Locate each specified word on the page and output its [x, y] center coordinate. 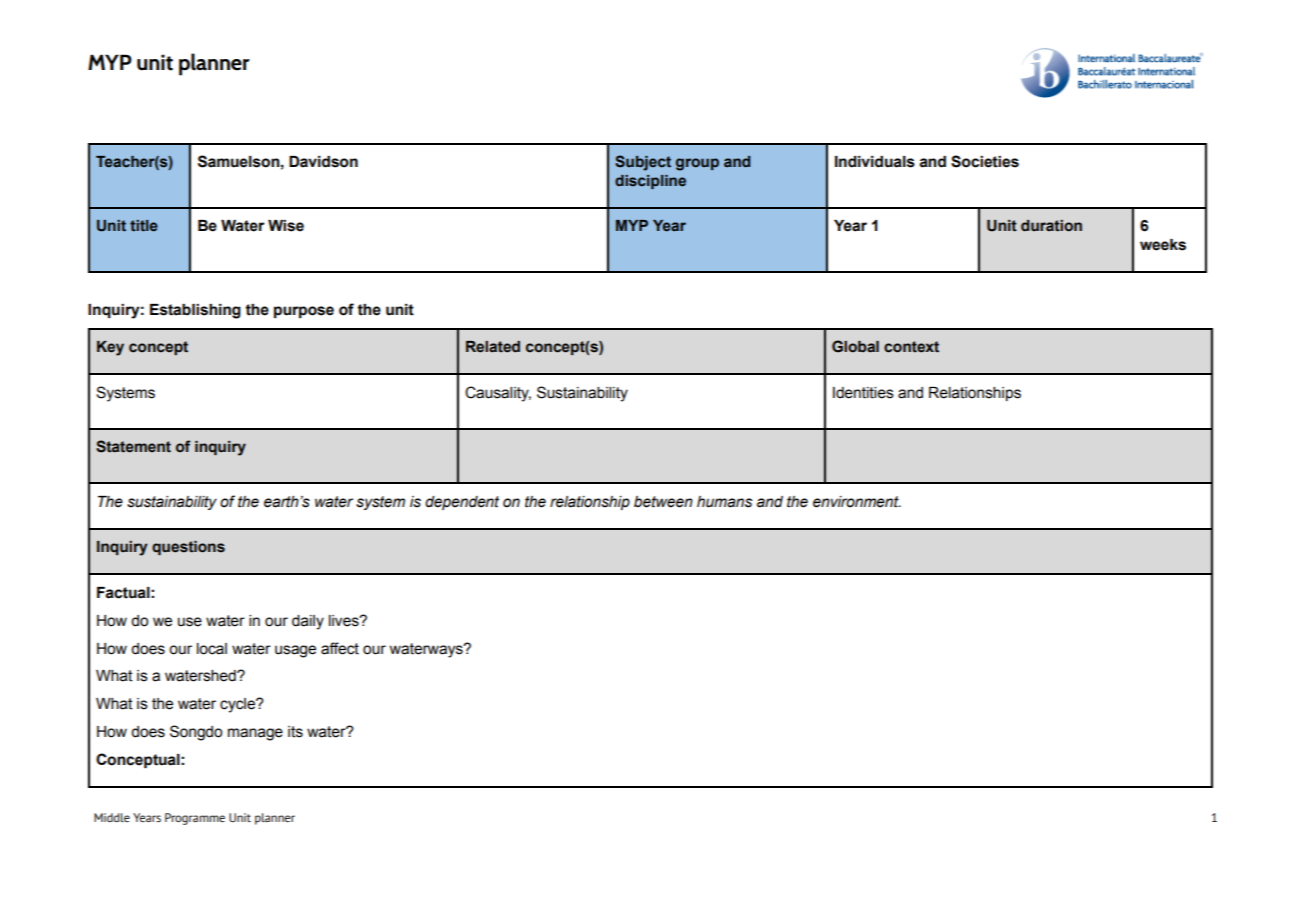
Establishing [195, 311]
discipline [650, 182]
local [212, 649]
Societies [985, 161]
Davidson [323, 162]
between [663, 502]
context [911, 347]
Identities [863, 393]
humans [724, 502]
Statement [133, 446]
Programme [195, 819]
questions [188, 548]
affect [340, 648]
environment [857, 502]
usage [295, 651]
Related [493, 347]
